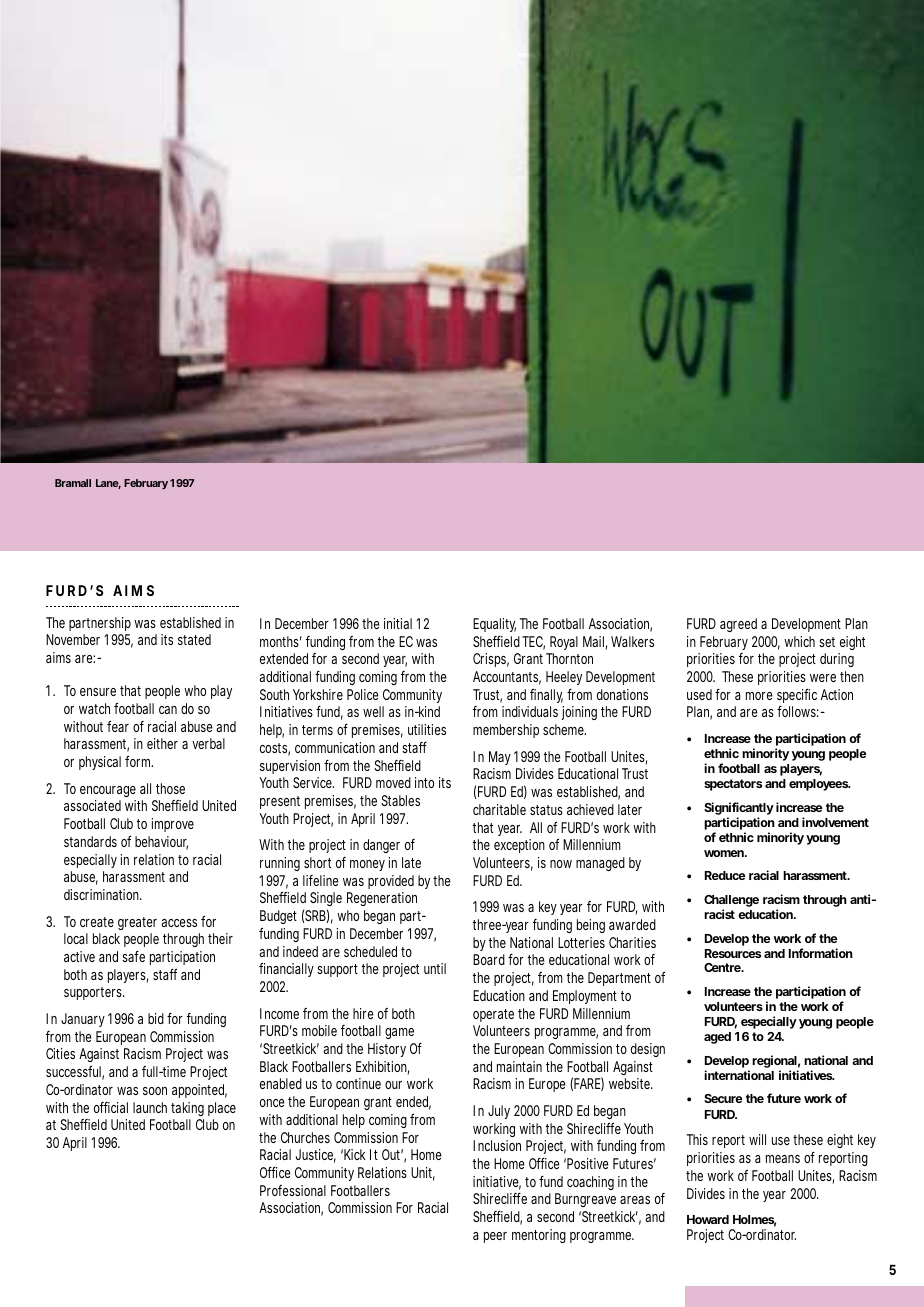  I want to click on which, so click(799, 641).
